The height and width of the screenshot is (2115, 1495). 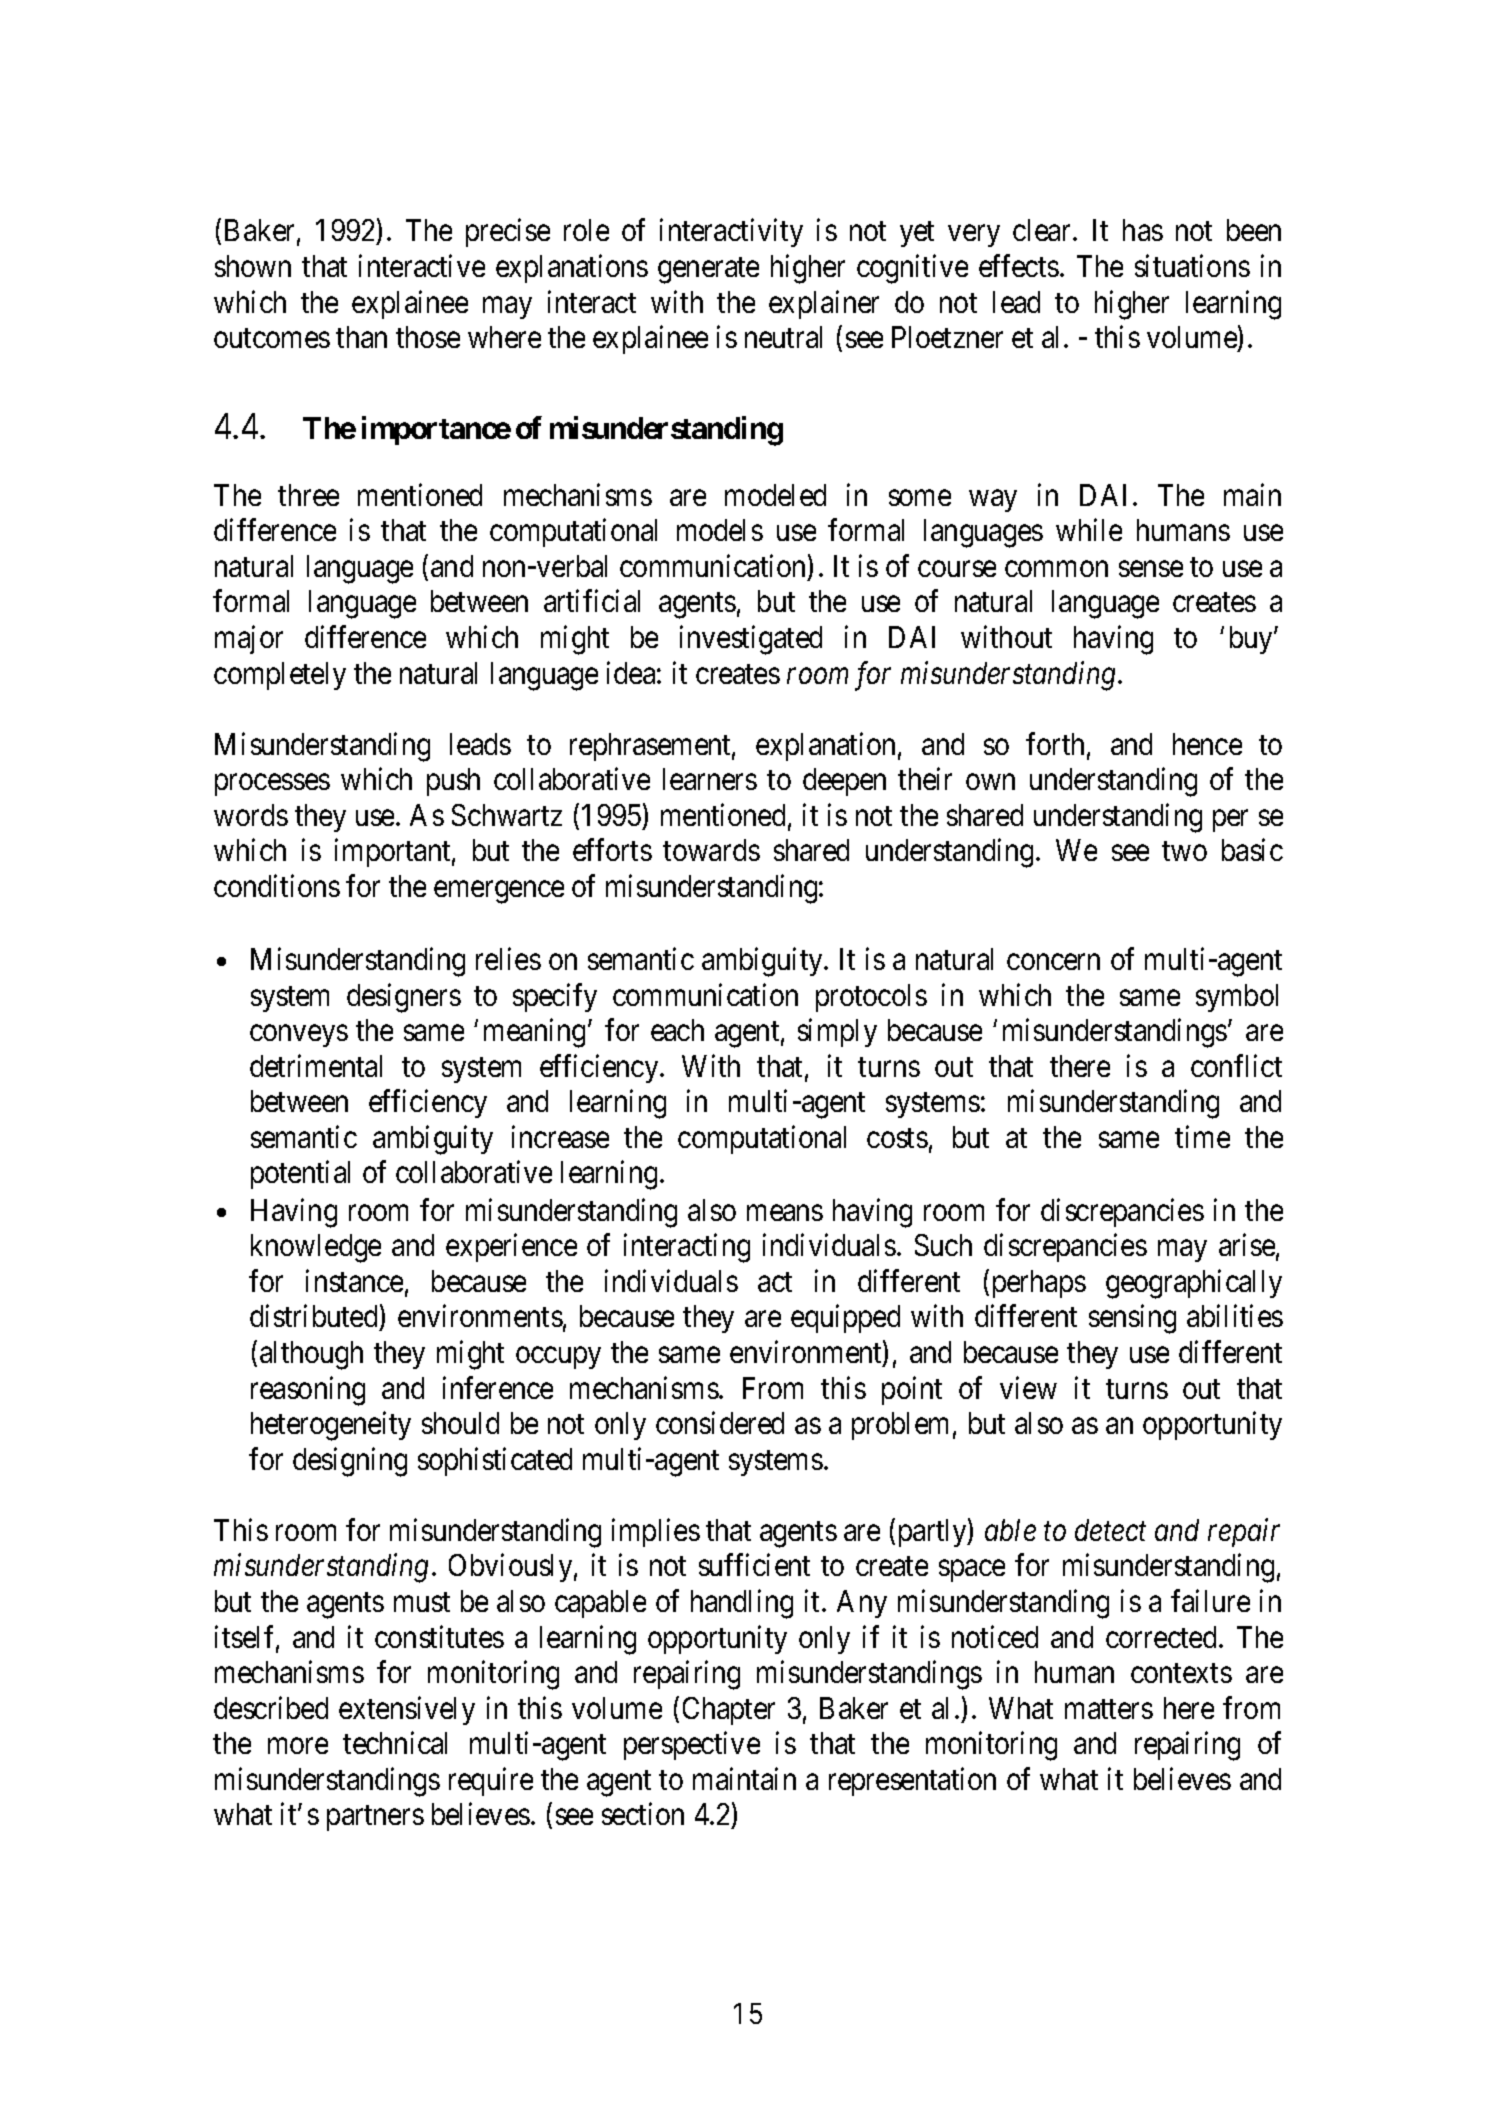 I want to click on has, so click(x=1143, y=230).
